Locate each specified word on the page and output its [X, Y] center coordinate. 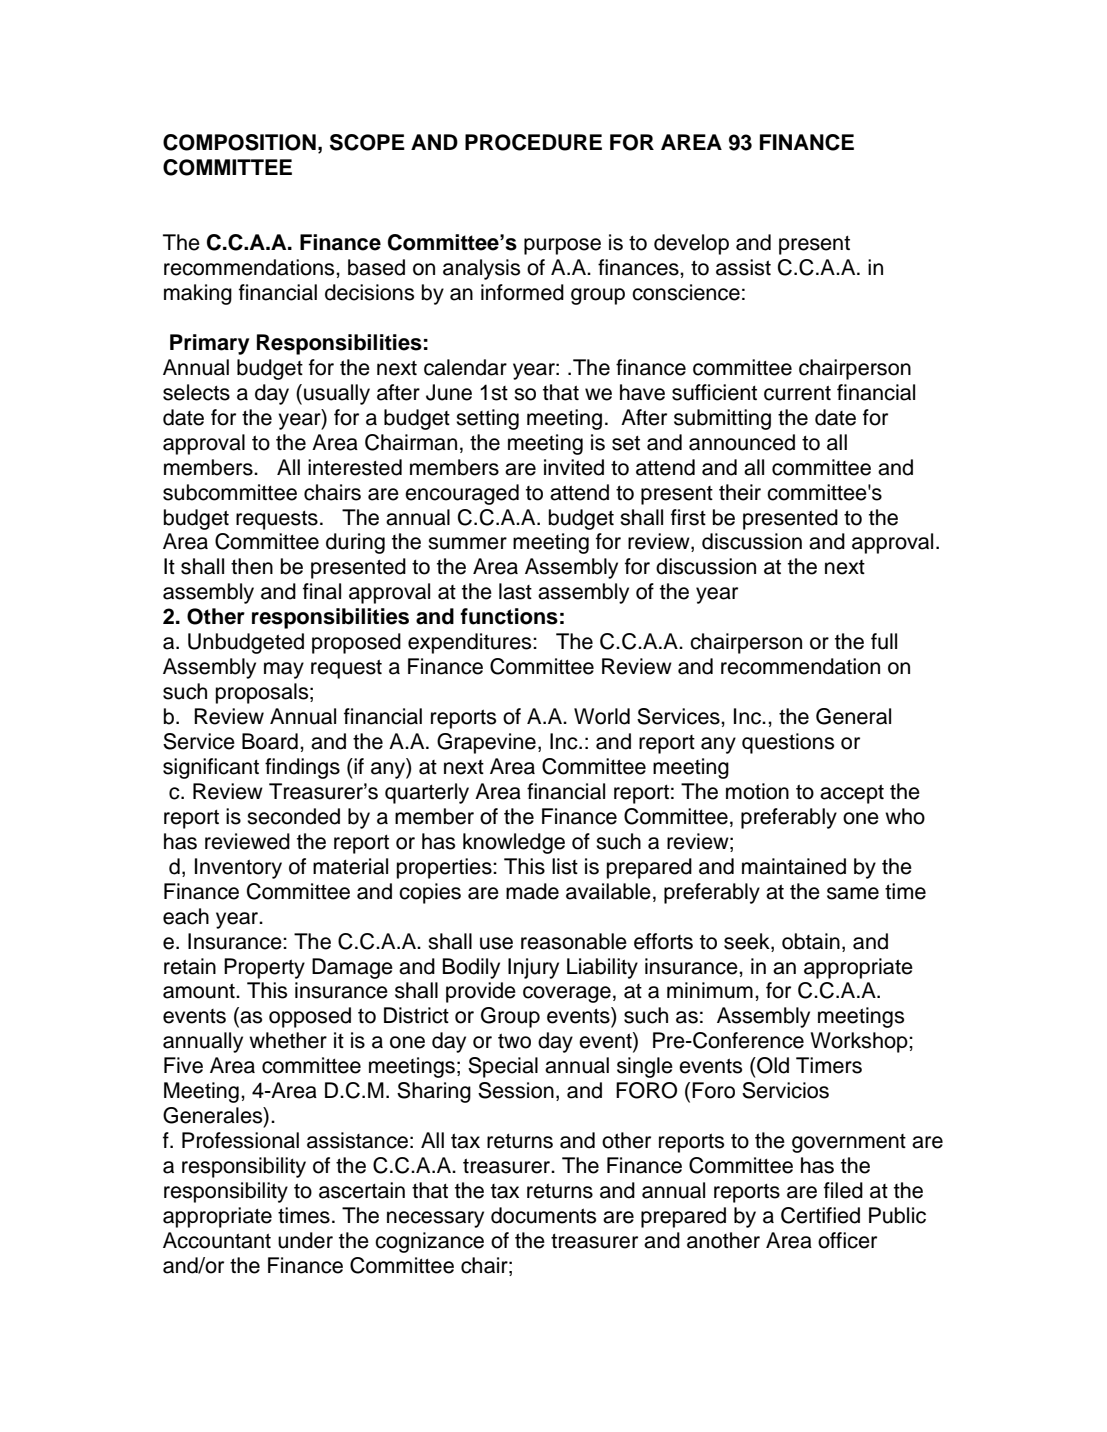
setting [487, 419]
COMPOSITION [239, 142]
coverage [567, 994]
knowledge [514, 843]
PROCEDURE [533, 142]
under [305, 1240]
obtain [811, 941]
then [252, 566]
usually [337, 394]
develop [691, 244]
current [797, 393]
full [884, 641]
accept [852, 794]
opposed [310, 1017]
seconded [293, 816]
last [515, 591]
